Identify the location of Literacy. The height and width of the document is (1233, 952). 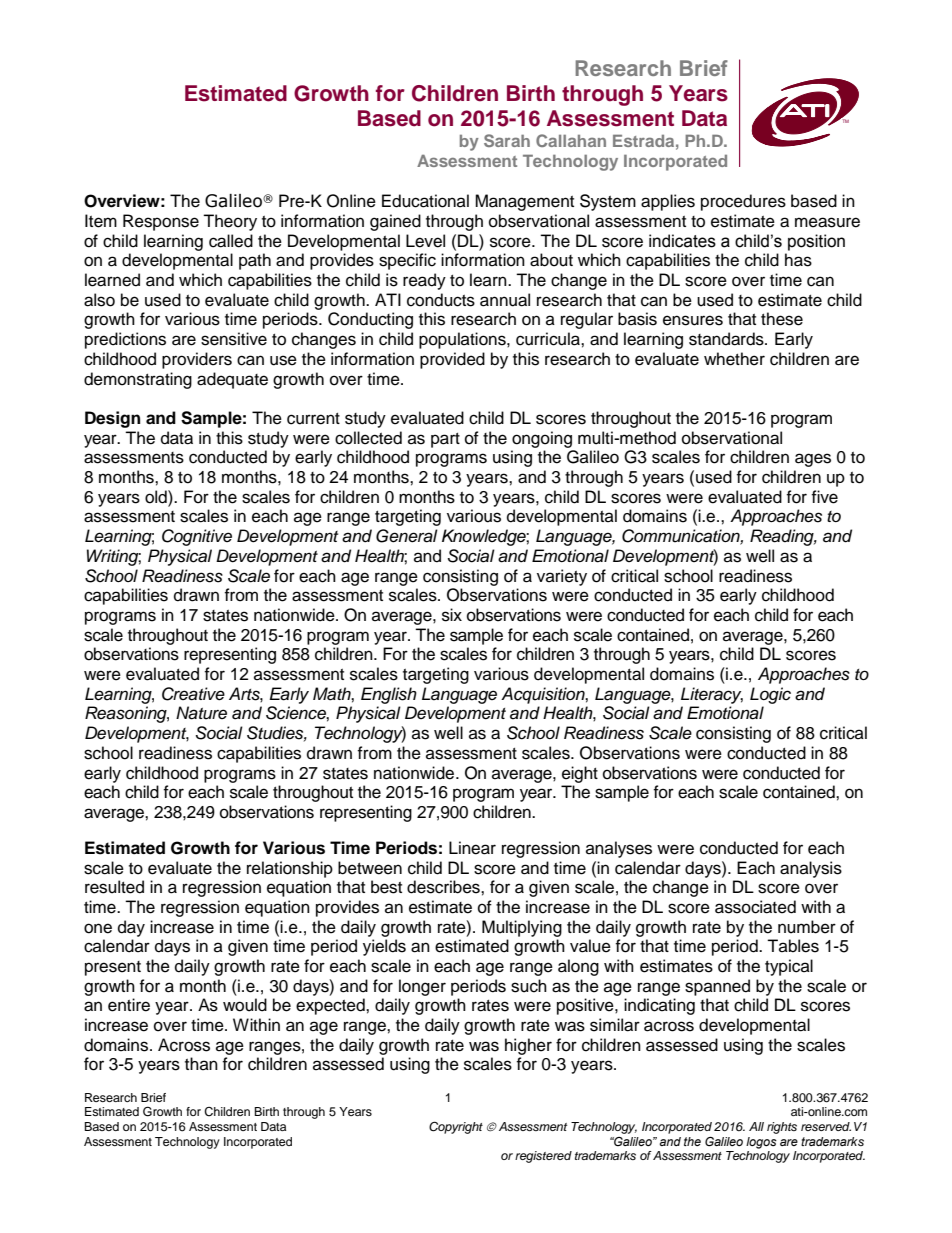
(712, 695).
